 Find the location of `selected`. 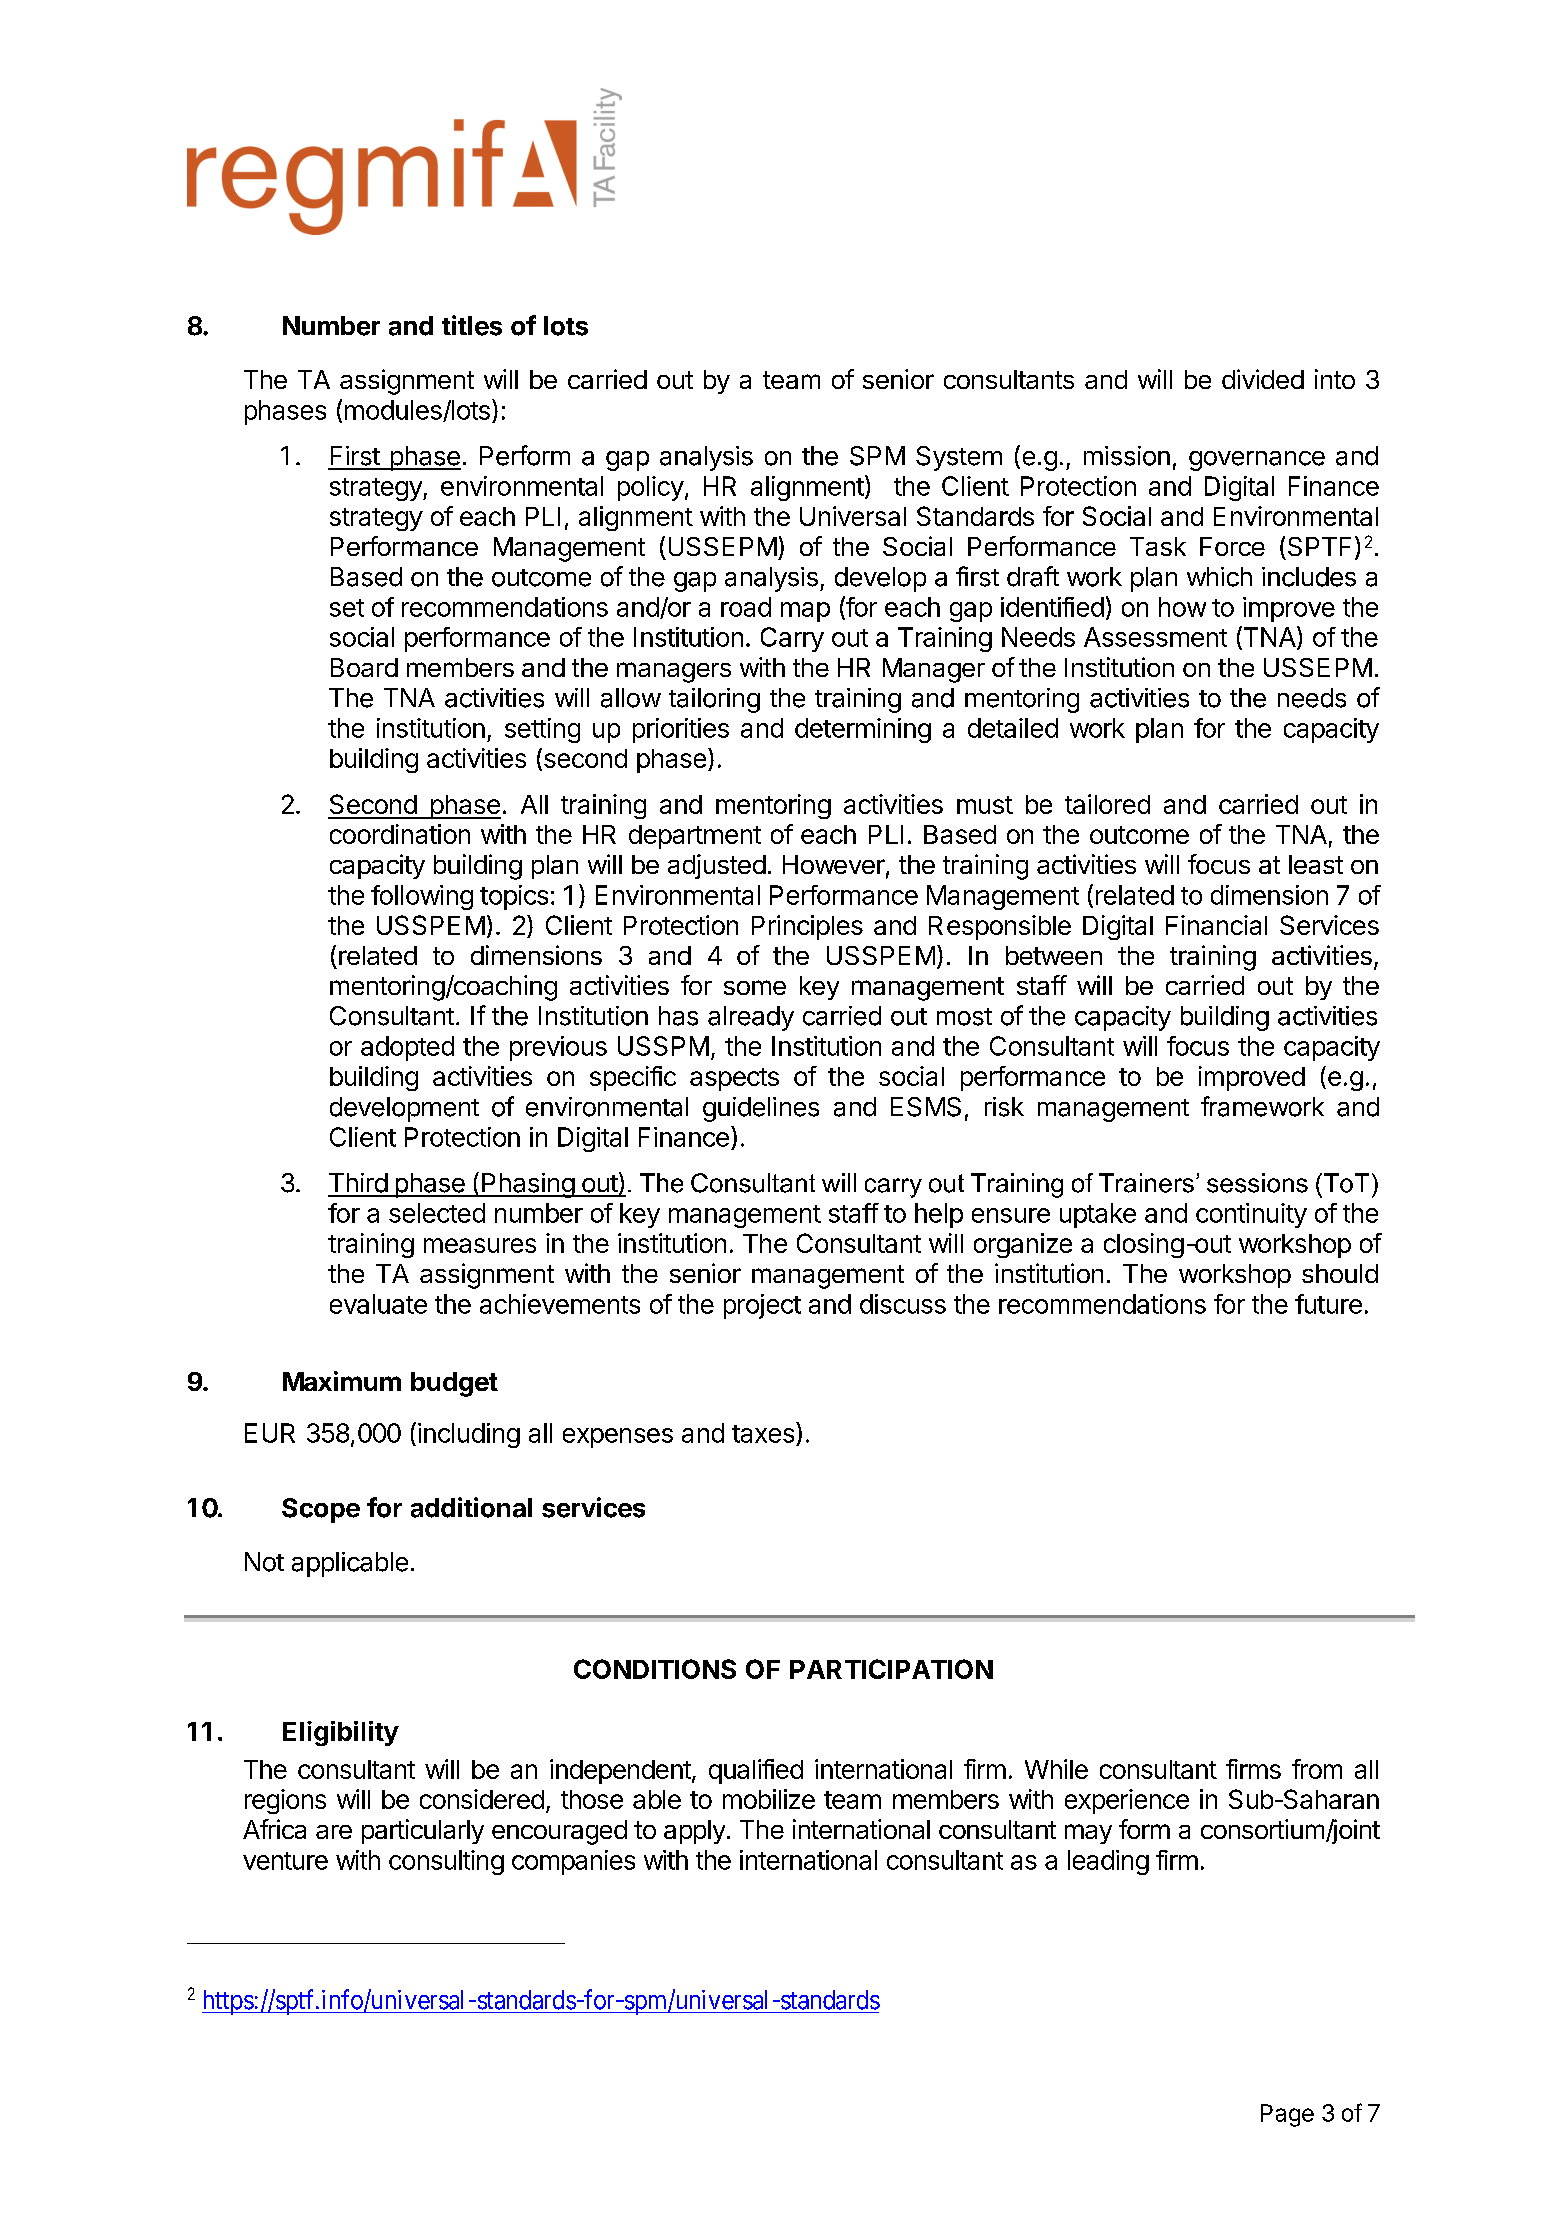

selected is located at coordinates (437, 1213).
